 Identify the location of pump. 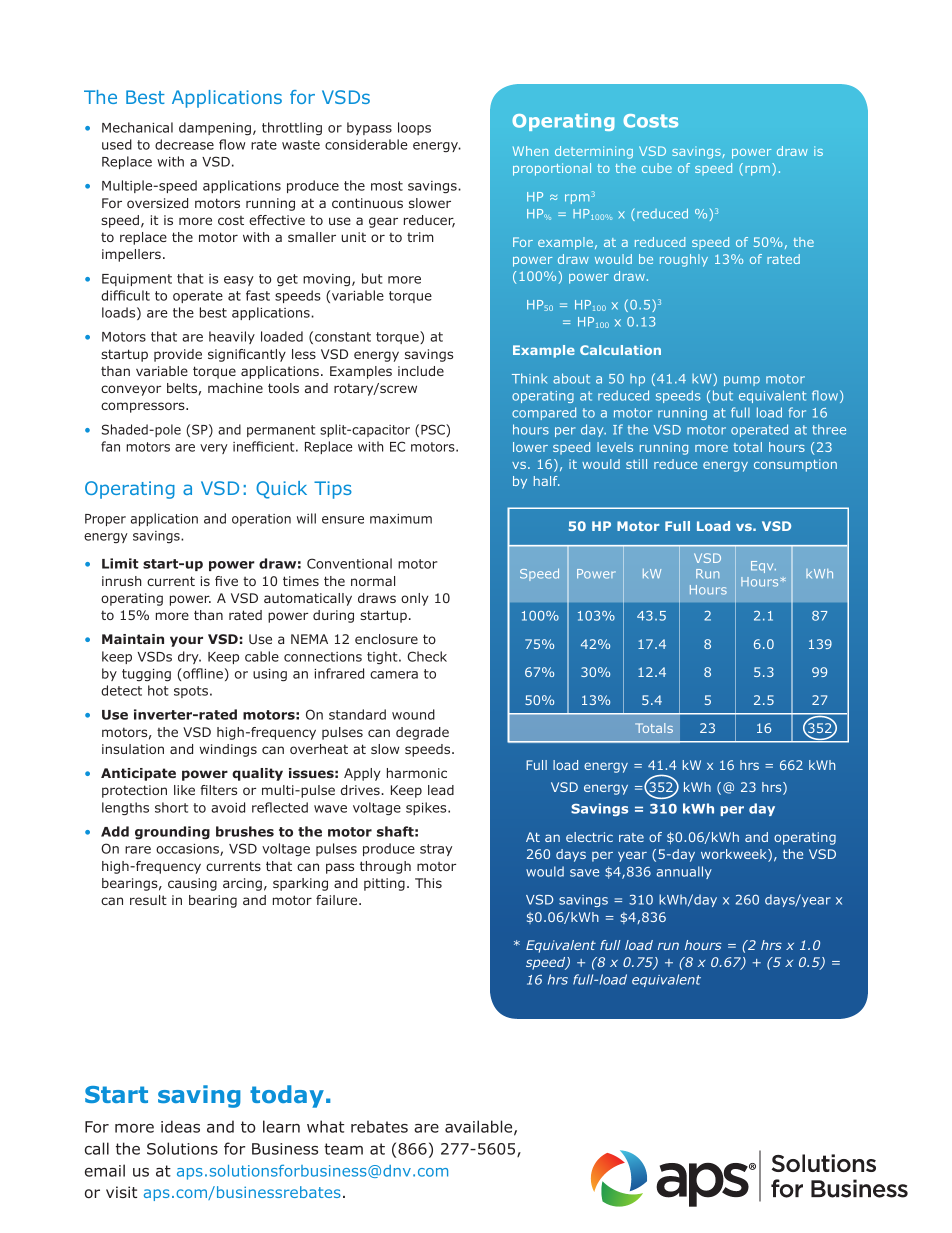
(742, 381).
